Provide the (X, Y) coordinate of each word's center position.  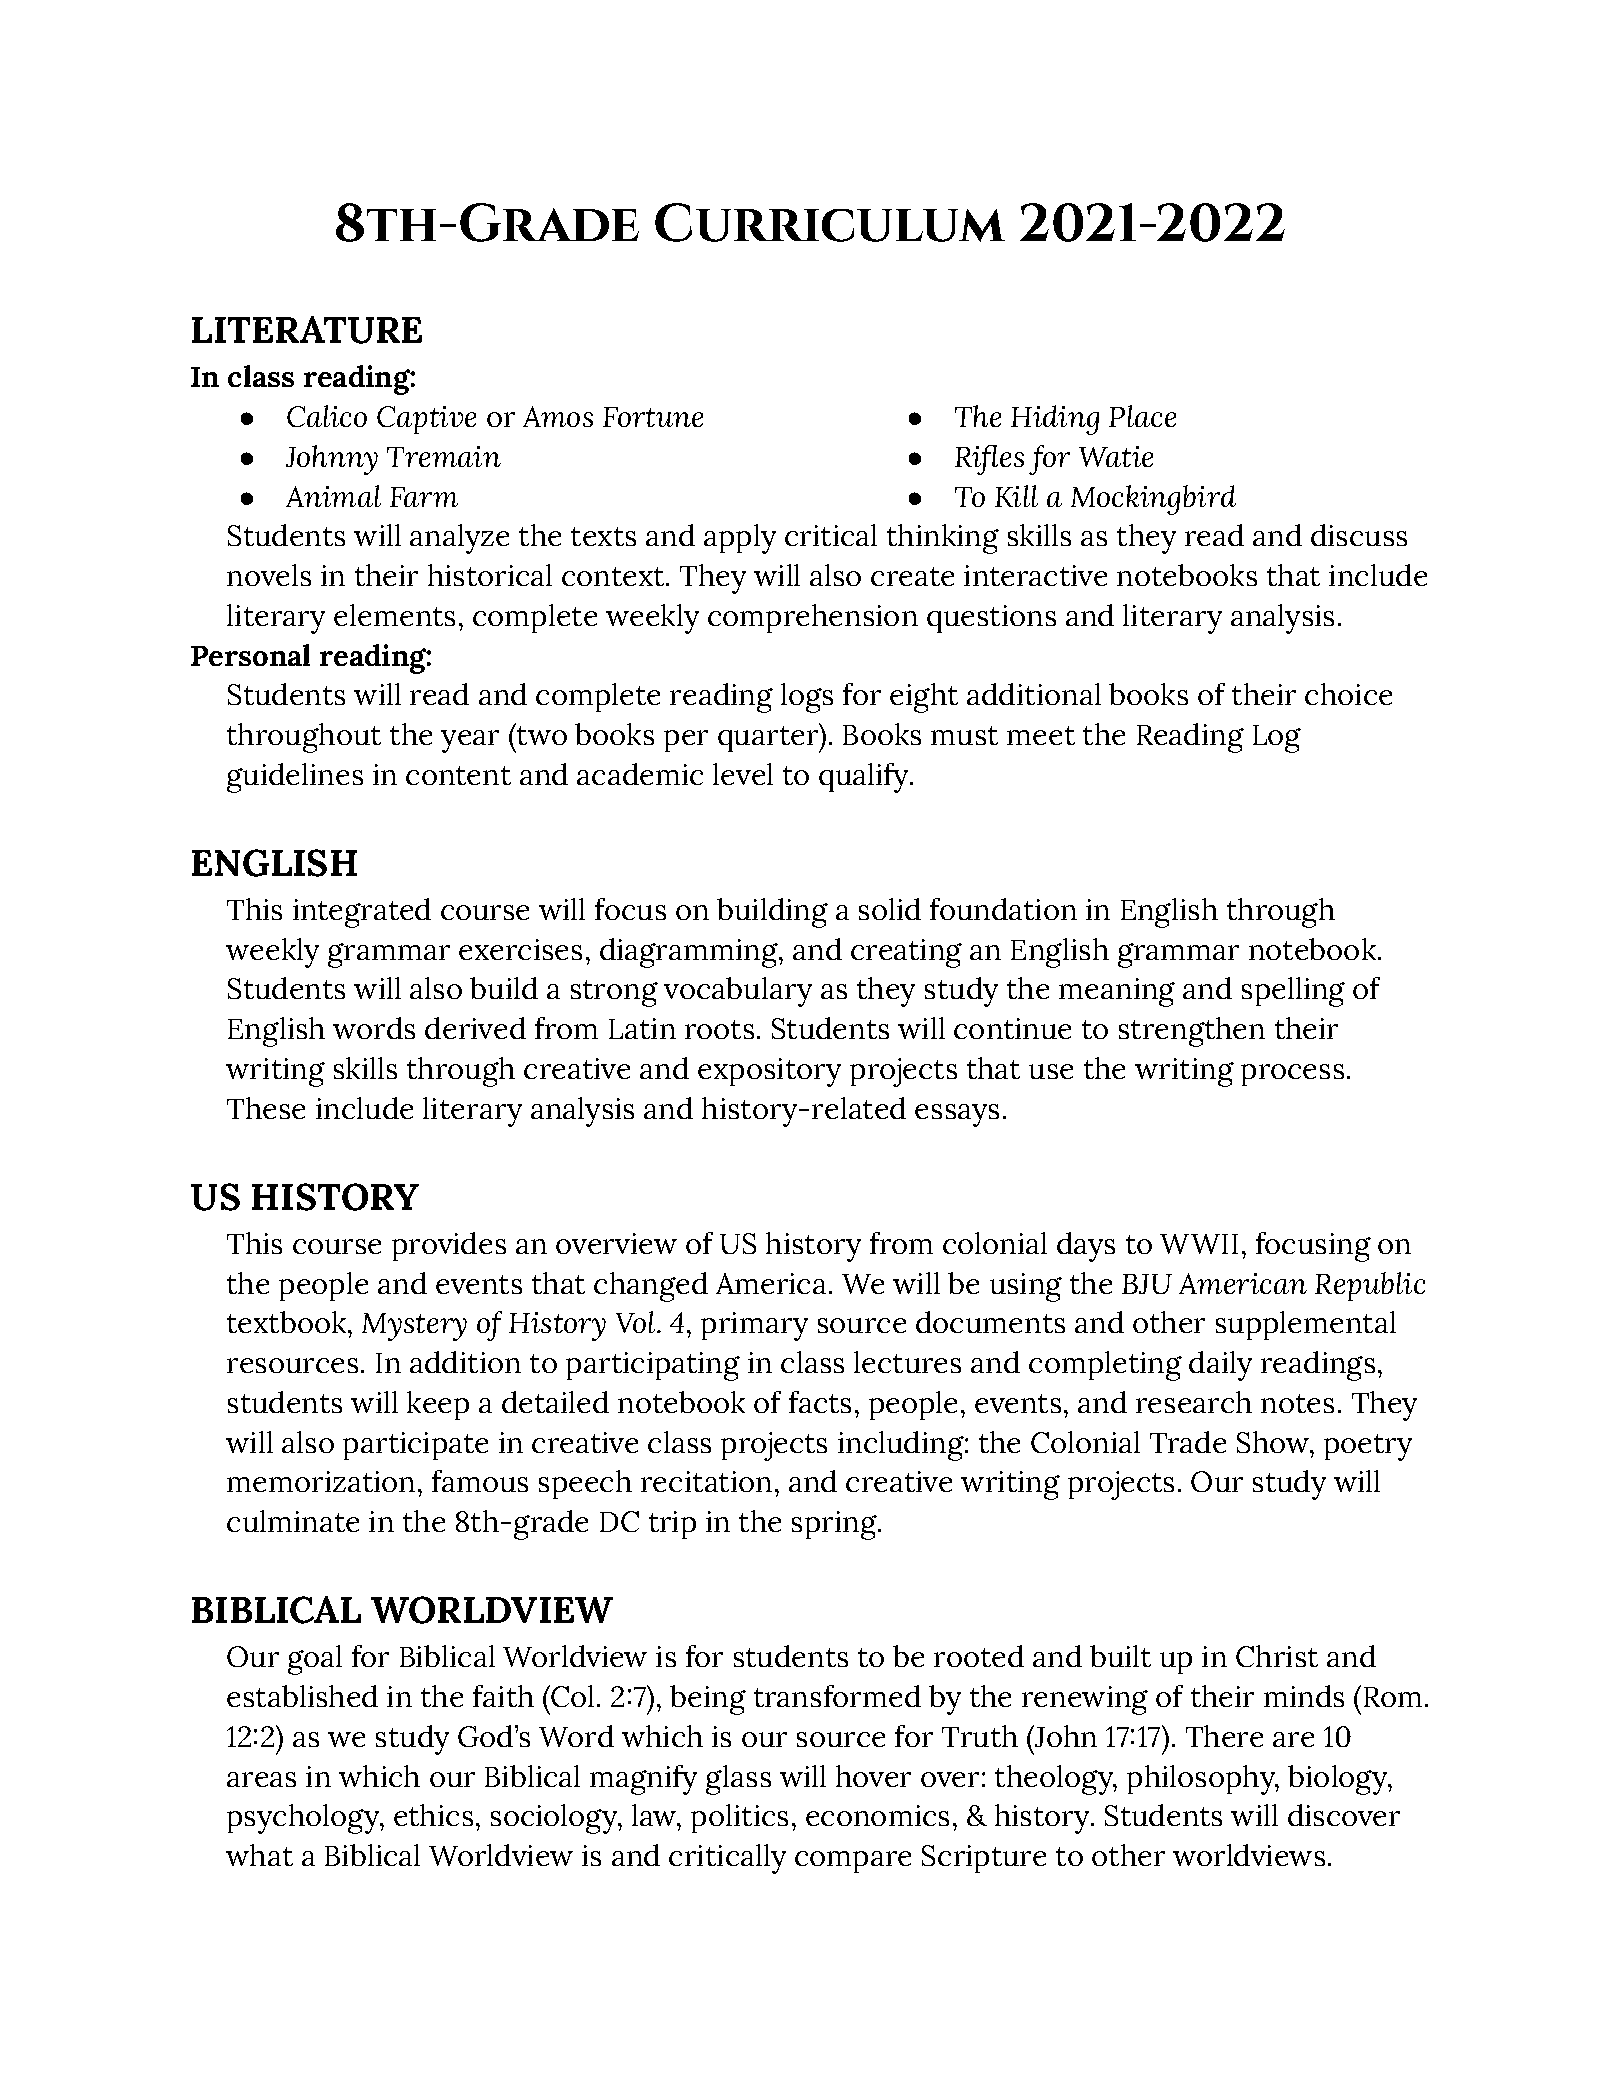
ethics (433, 1815)
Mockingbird (1153, 500)
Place (1142, 416)
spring (835, 1525)
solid (890, 909)
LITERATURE (307, 330)
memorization (321, 1481)
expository (769, 1072)
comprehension (813, 618)
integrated (362, 913)
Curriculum (830, 222)
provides (449, 1246)
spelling (1293, 992)
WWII (1199, 1244)
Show (1274, 1442)
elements (394, 615)
